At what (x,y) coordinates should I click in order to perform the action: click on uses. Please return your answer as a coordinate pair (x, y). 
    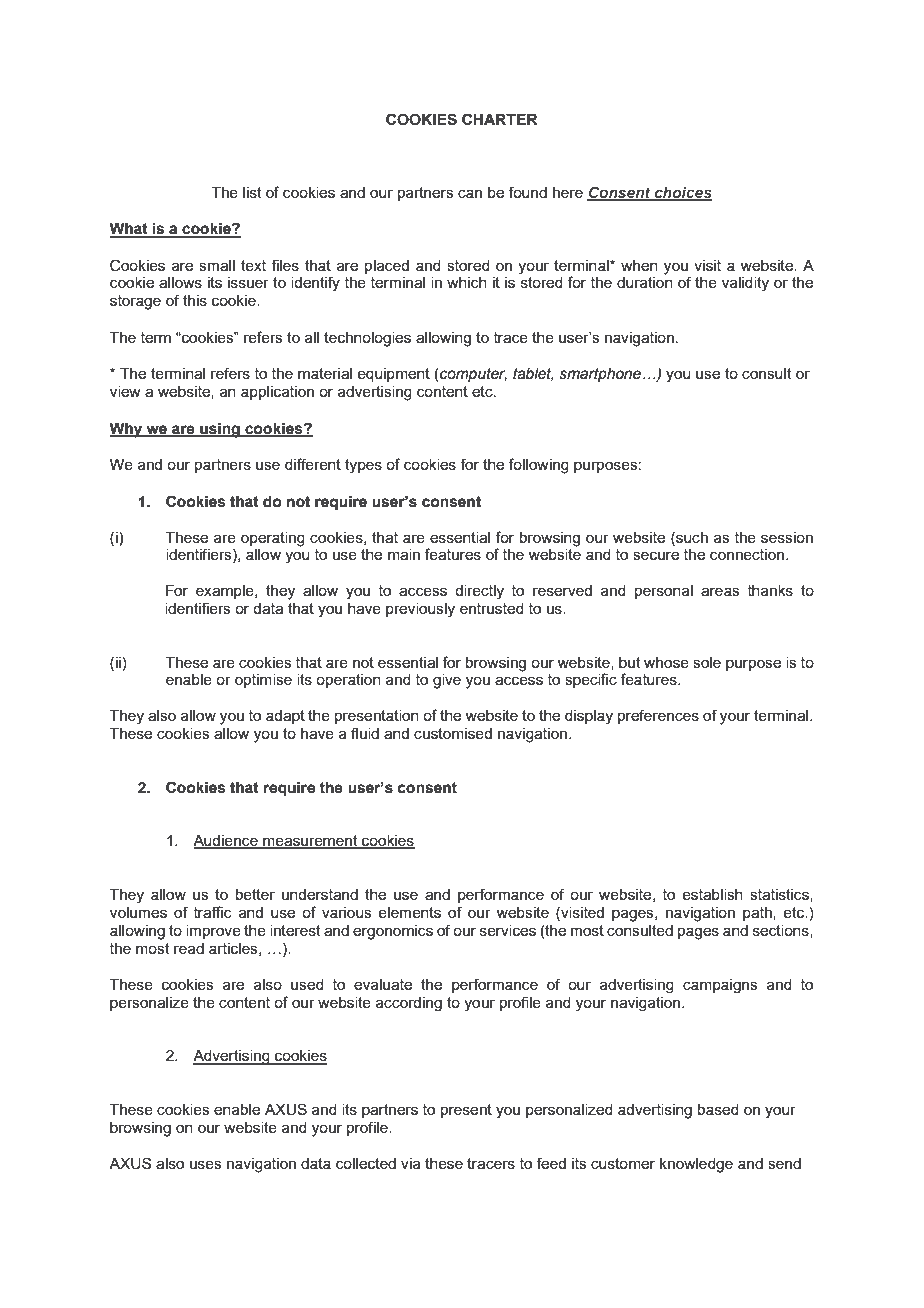
    Looking at the image, I should click on (206, 1164).
